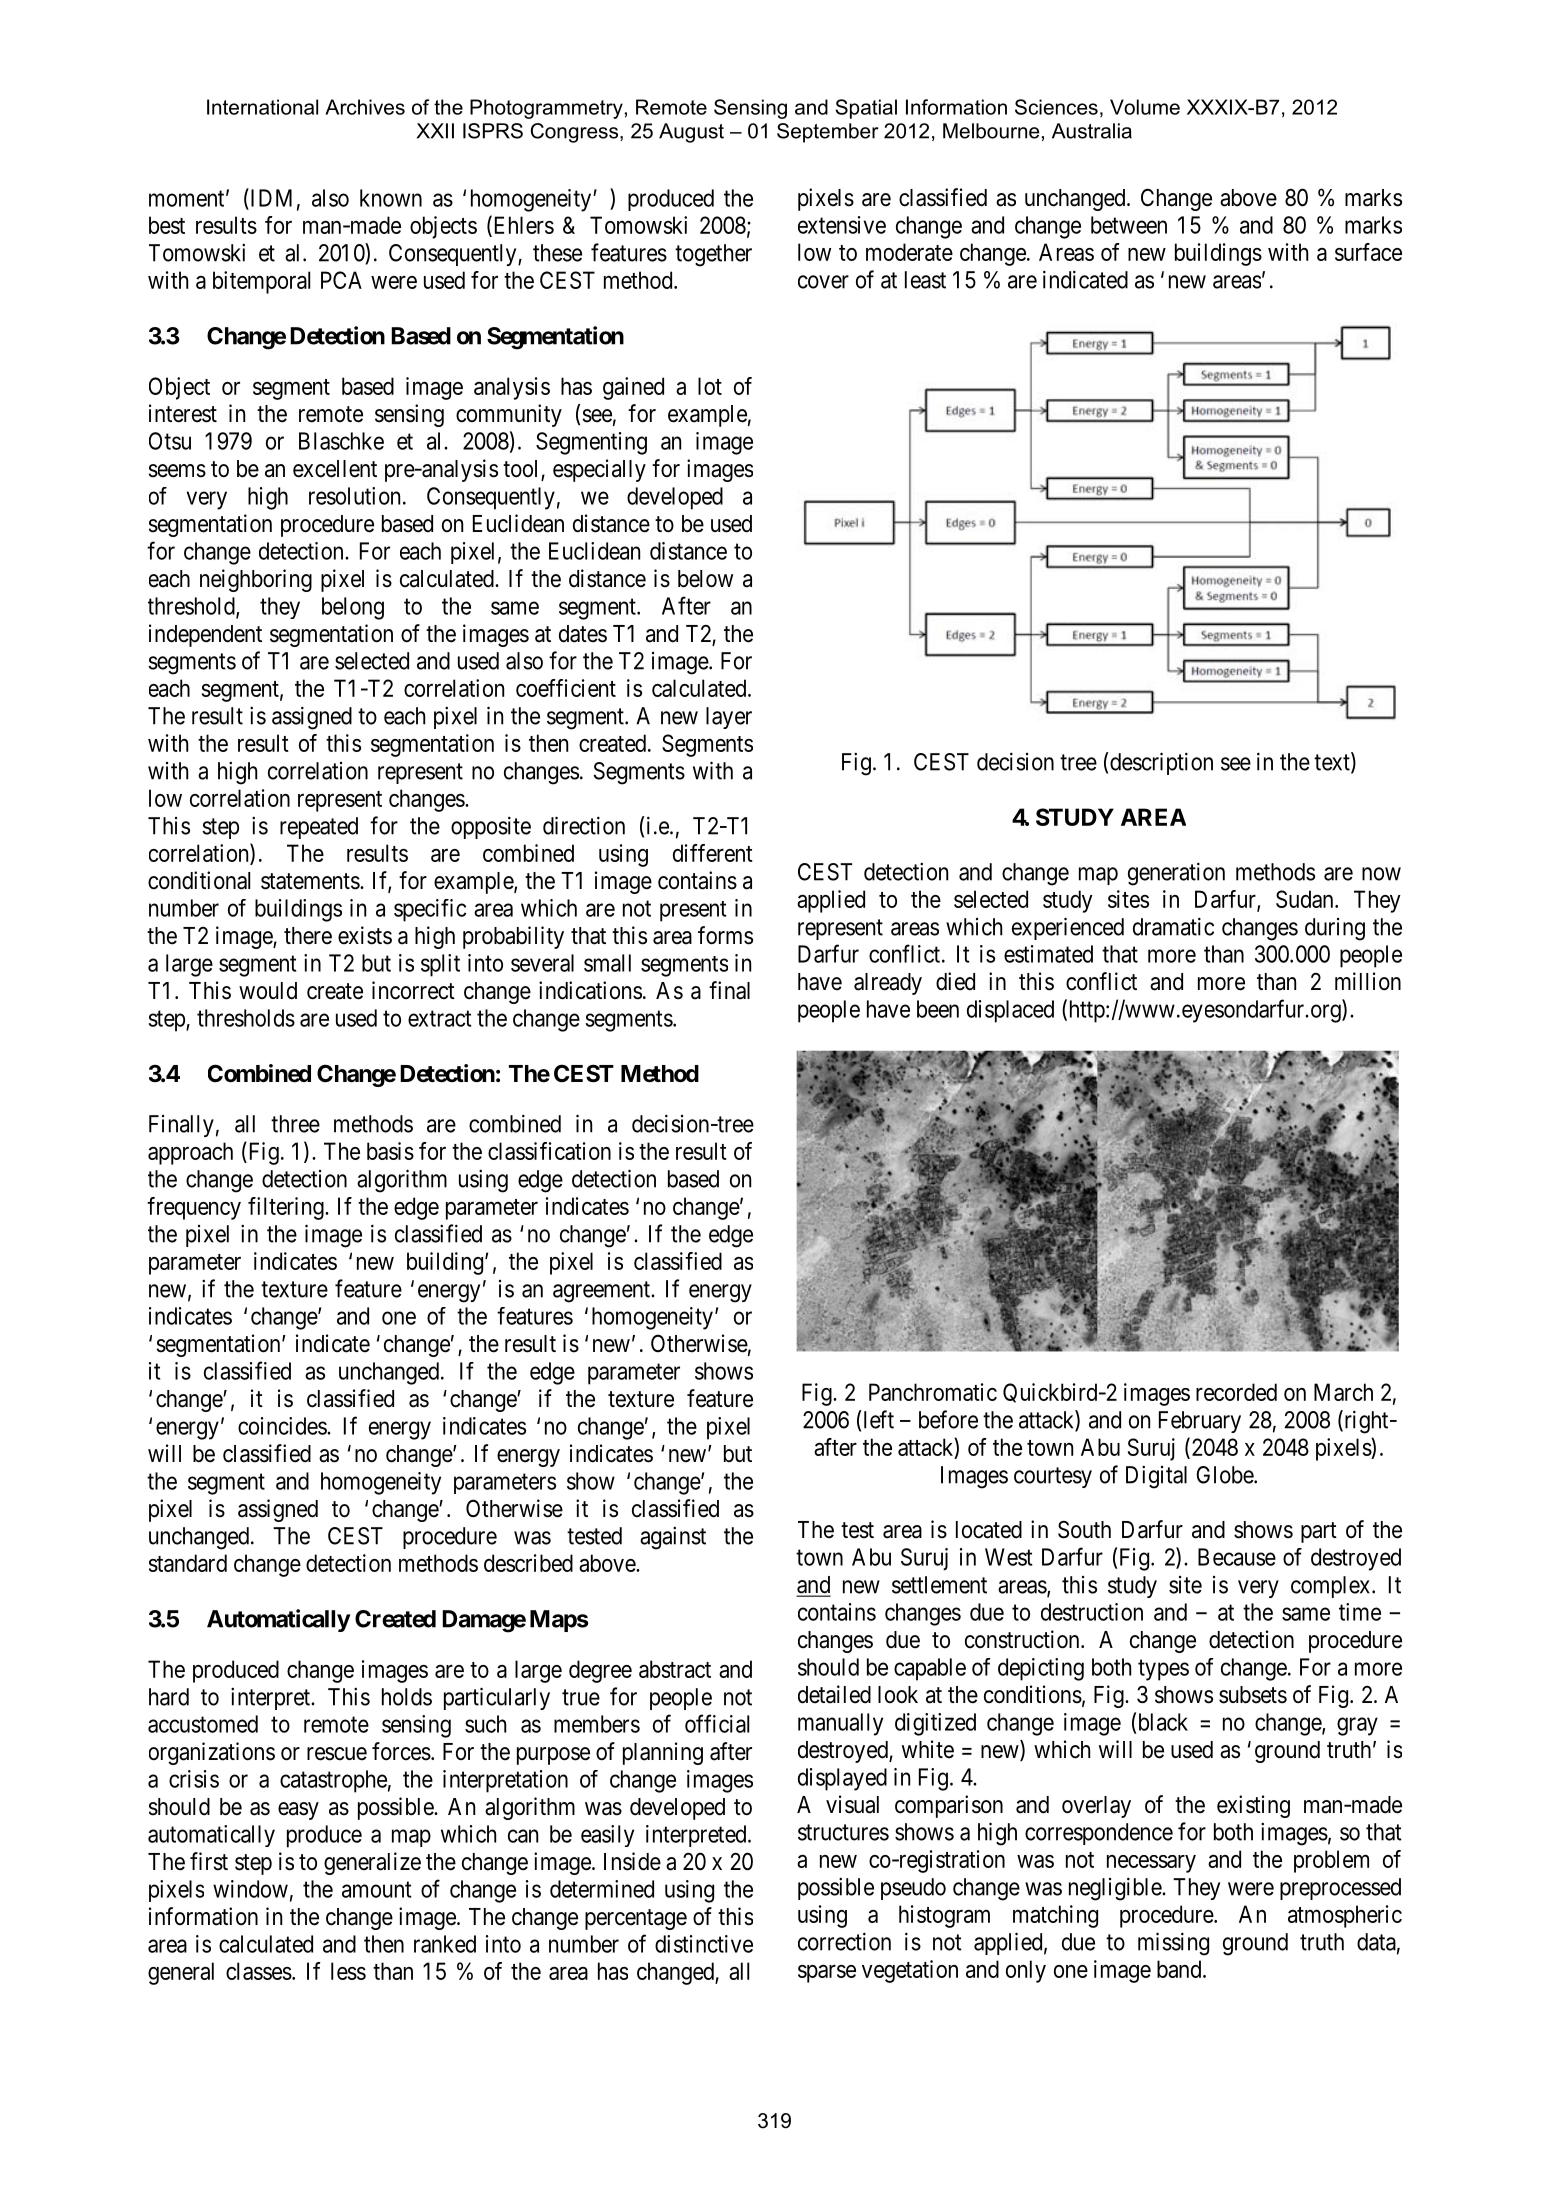 The width and height of the screenshot is (1549, 2191). Describe the element at coordinates (250, 1889) in the screenshot. I see `window` at that location.
